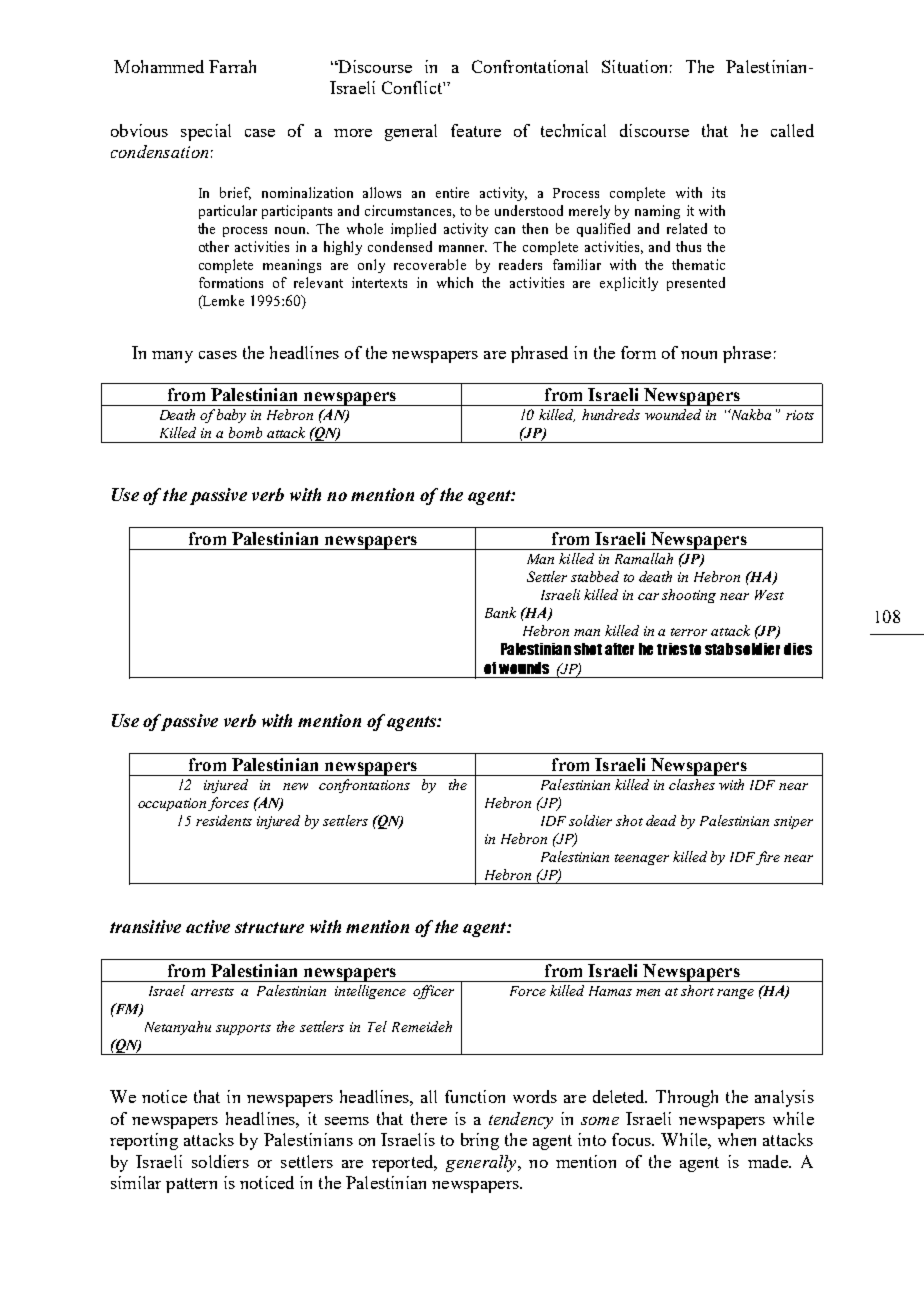  What do you see at coordinates (692, 784) in the document?
I see `clashes` at bounding box center [692, 784].
